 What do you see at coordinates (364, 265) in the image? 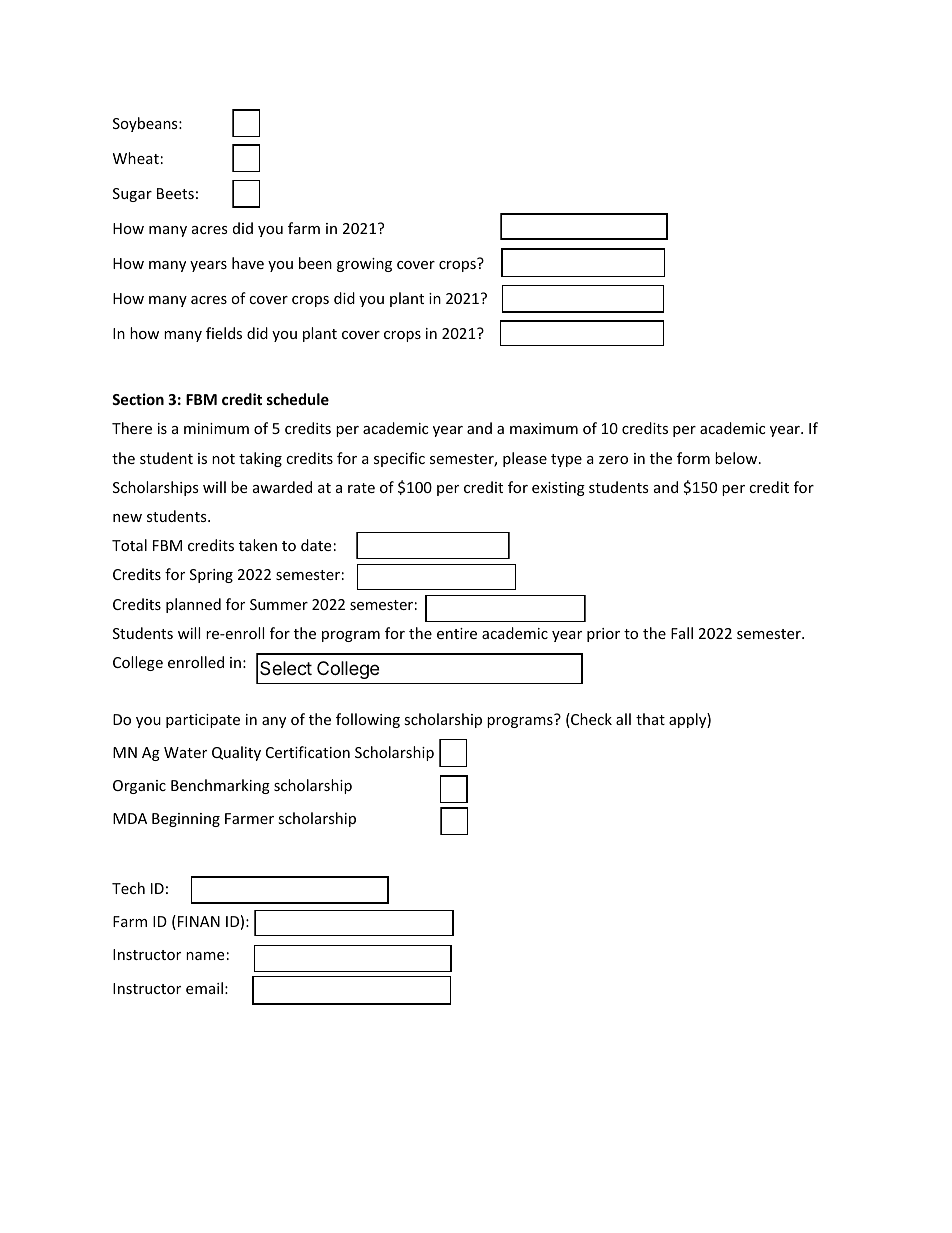
I see `growing` at bounding box center [364, 265].
